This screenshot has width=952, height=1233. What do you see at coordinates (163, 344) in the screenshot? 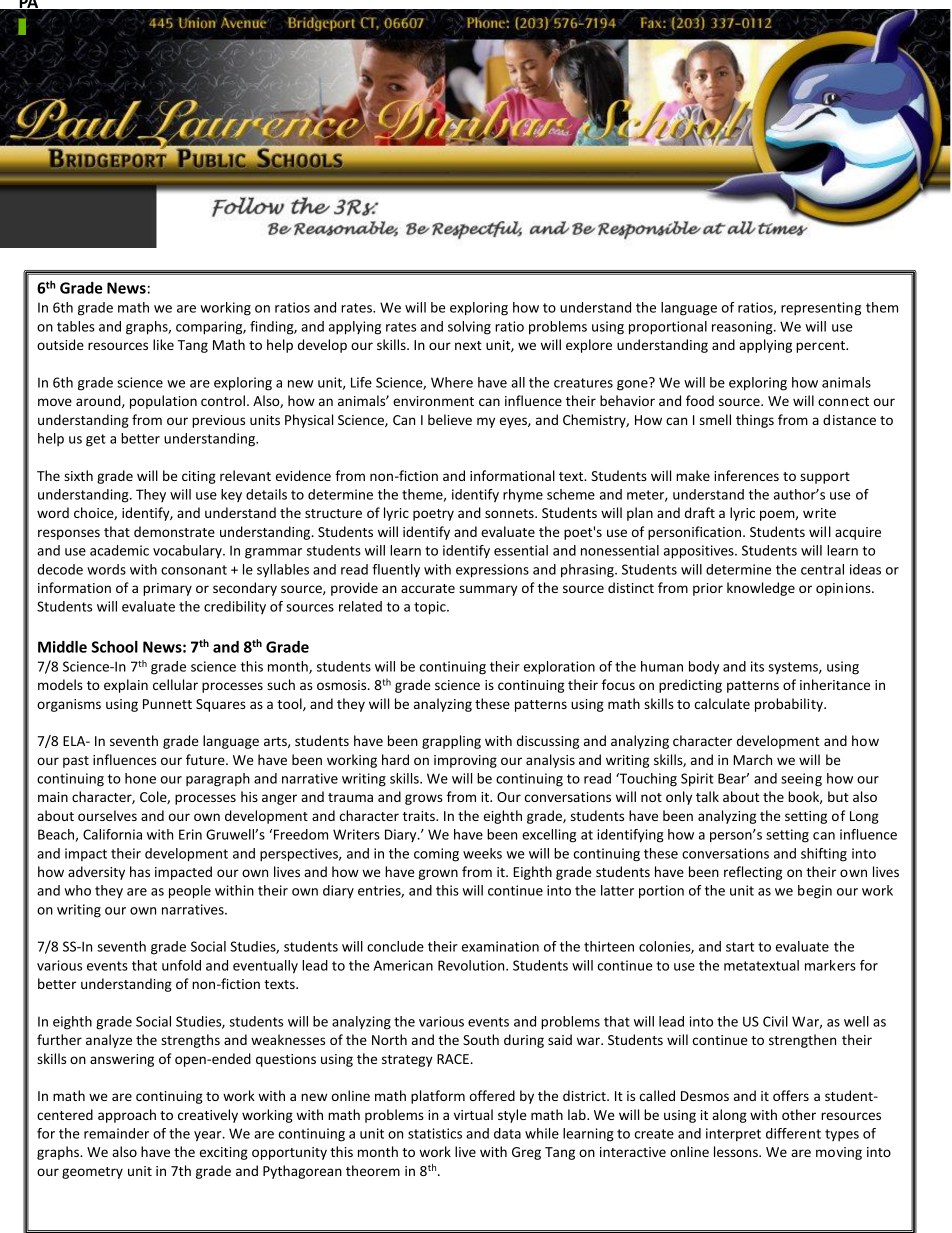
I see `like` at bounding box center [163, 344].
